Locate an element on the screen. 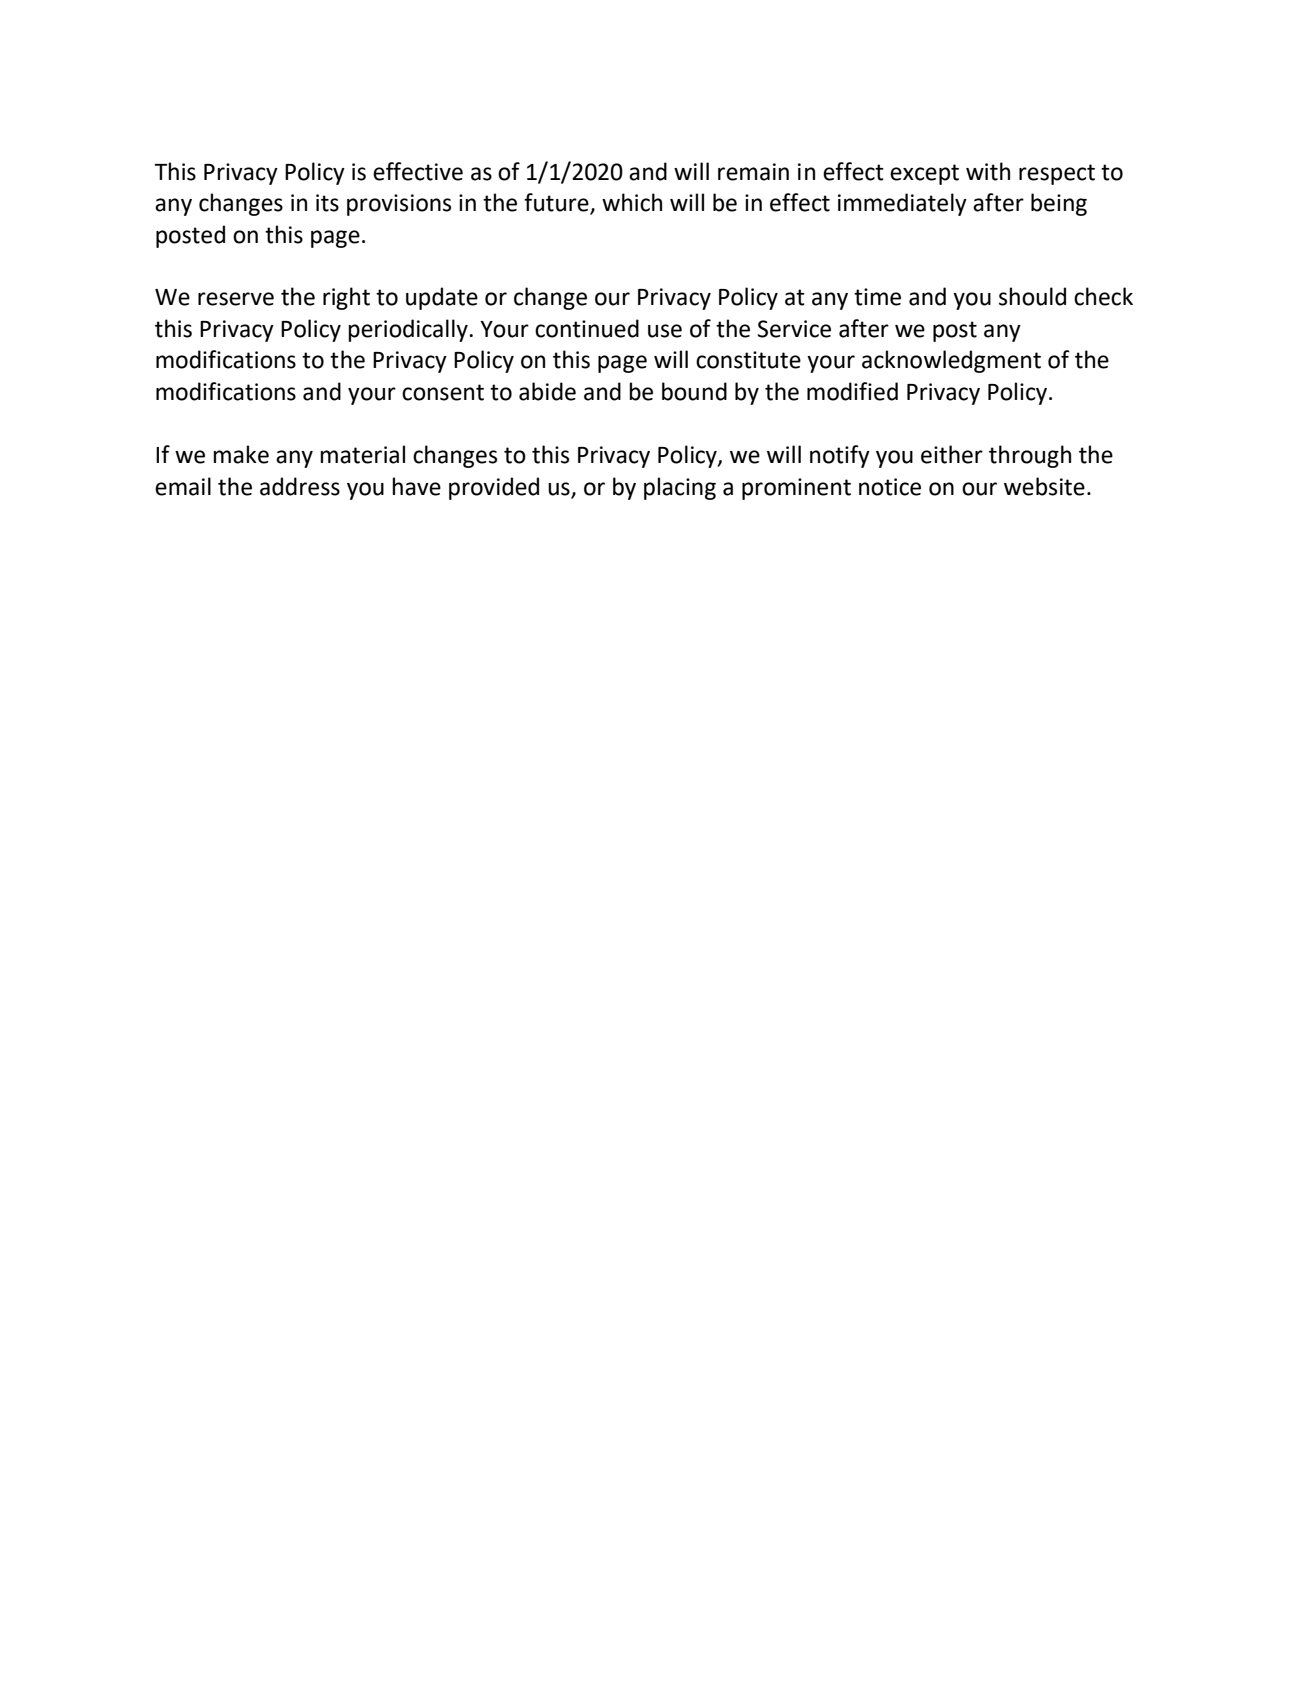 This screenshot has height=1703, width=1316. use is located at coordinates (665, 331).
